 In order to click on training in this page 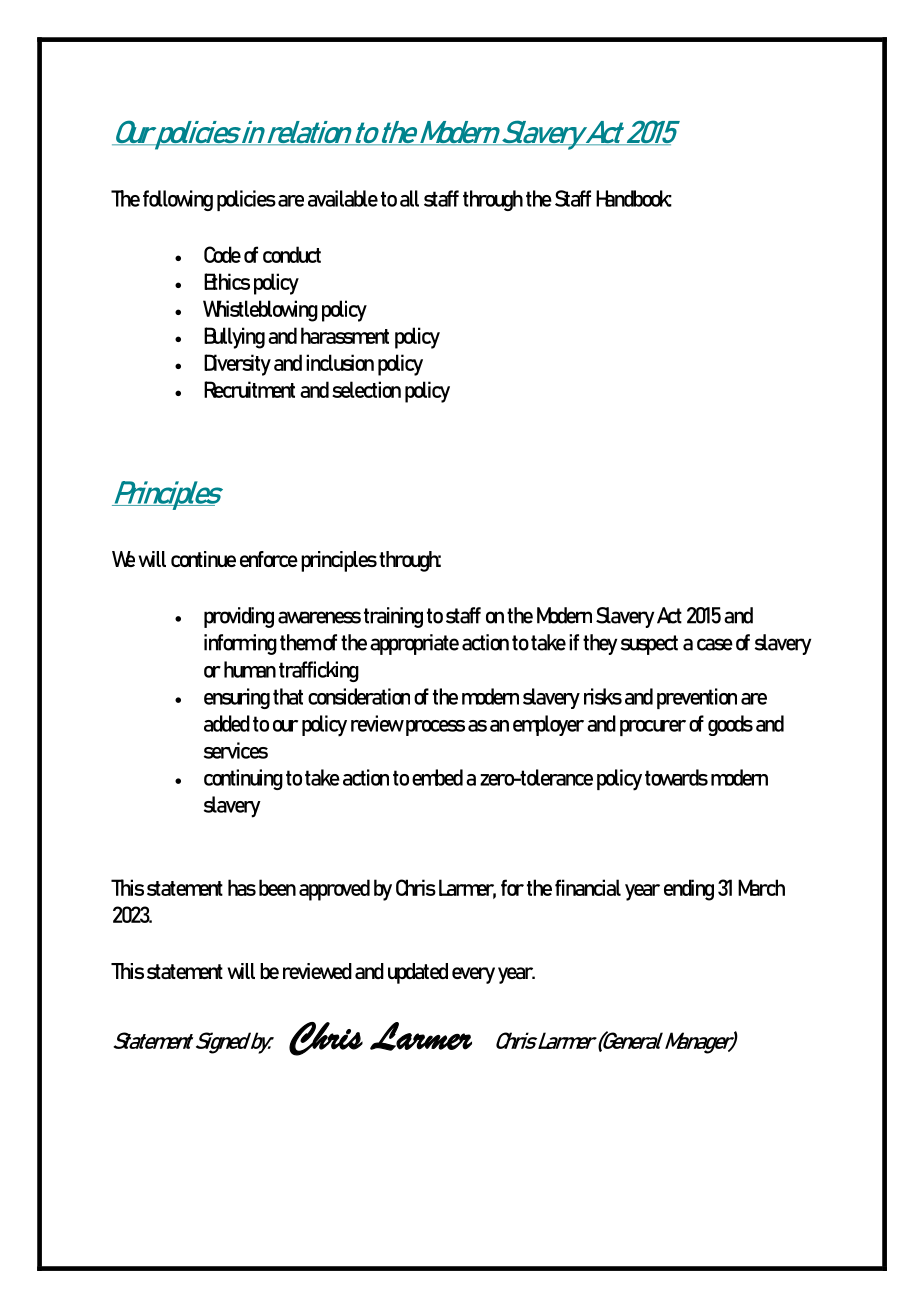, I will do `click(393, 617)`.
